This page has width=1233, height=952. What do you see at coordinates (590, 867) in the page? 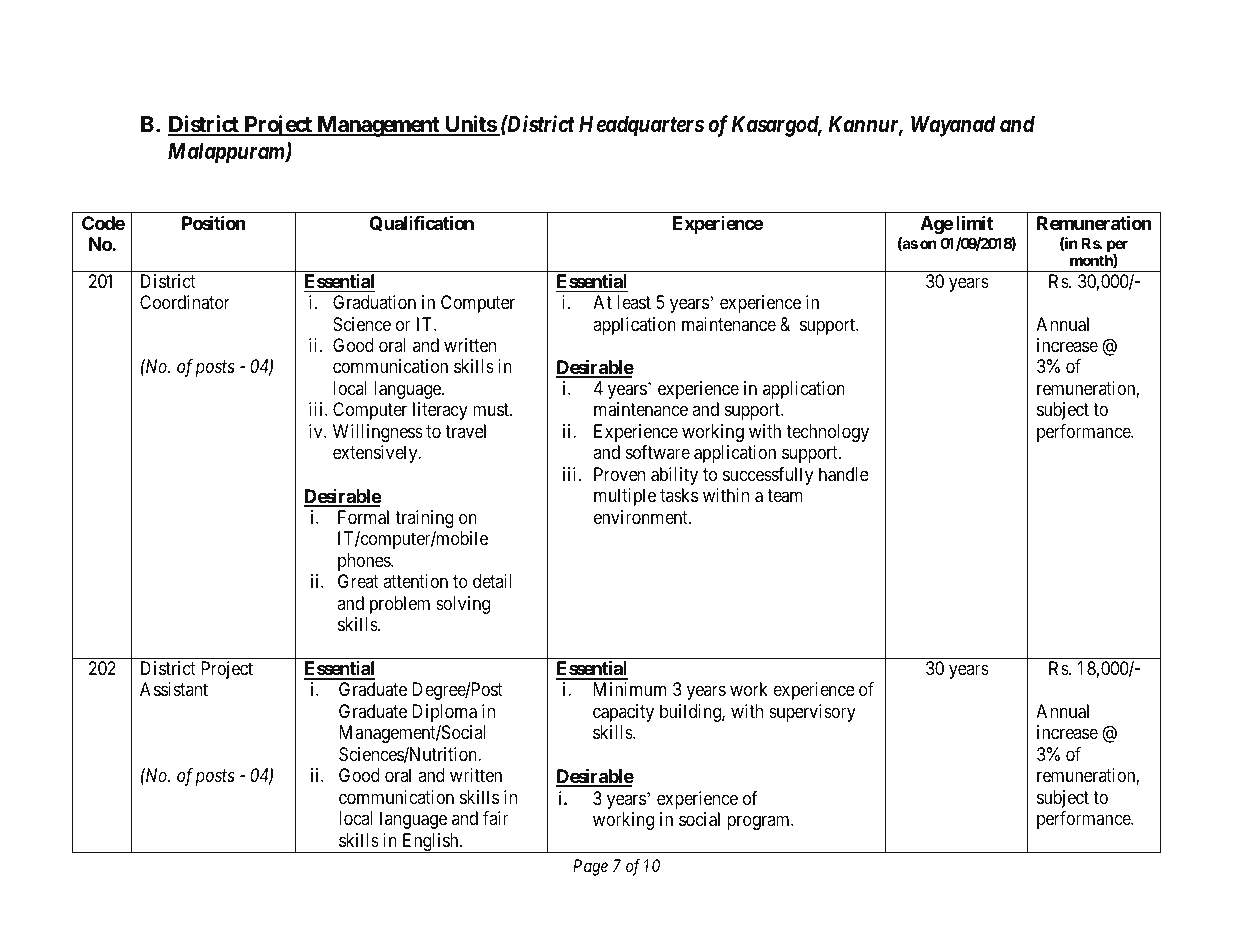
I see `Page` at bounding box center [590, 867].
